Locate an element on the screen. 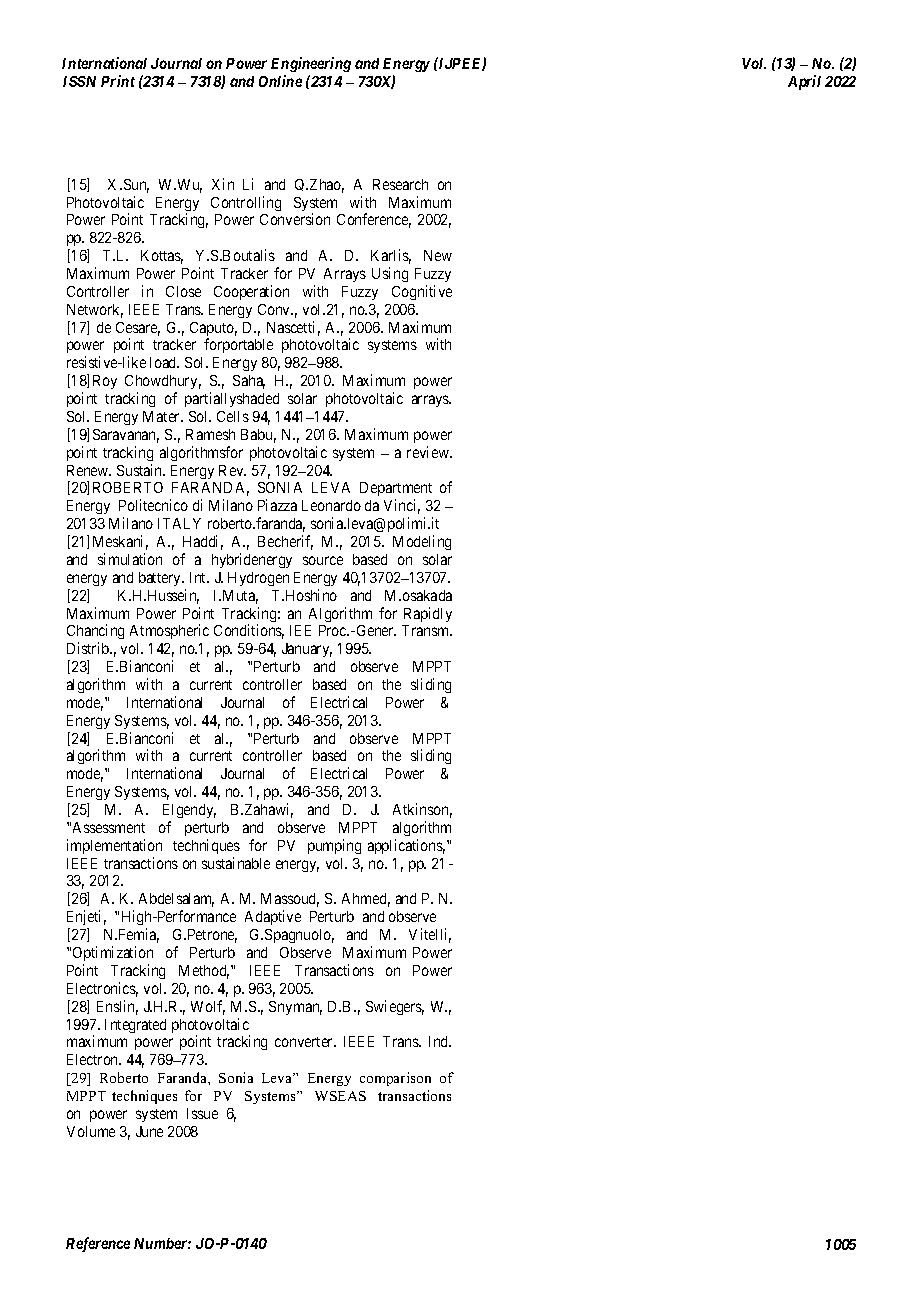 The height and width of the screenshot is (1308, 924). Print is located at coordinates (118, 81).
